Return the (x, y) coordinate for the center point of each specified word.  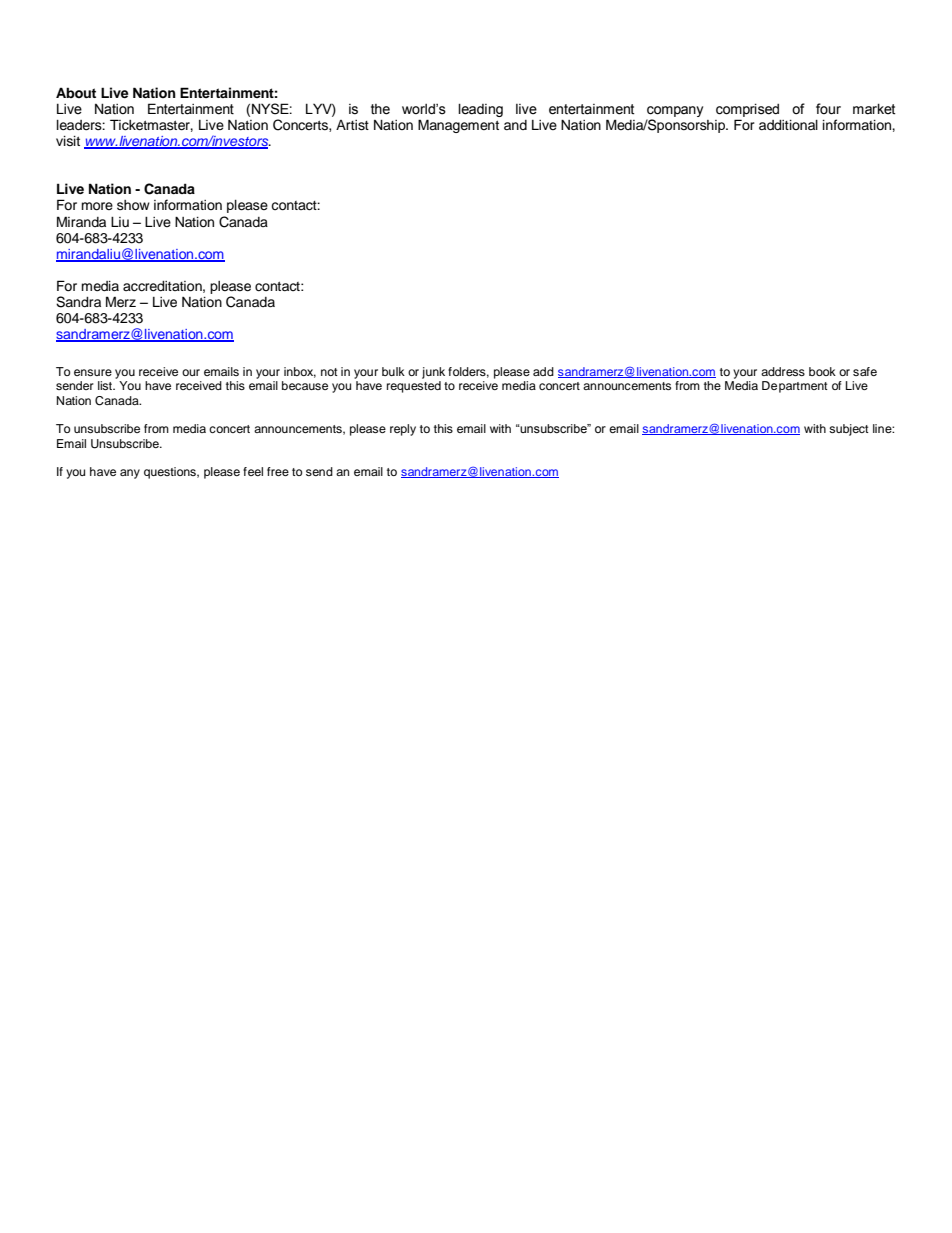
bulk (393, 371)
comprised (747, 110)
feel (253, 471)
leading (480, 110)
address (783, 371)
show (133, 205)
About (76, 92)
